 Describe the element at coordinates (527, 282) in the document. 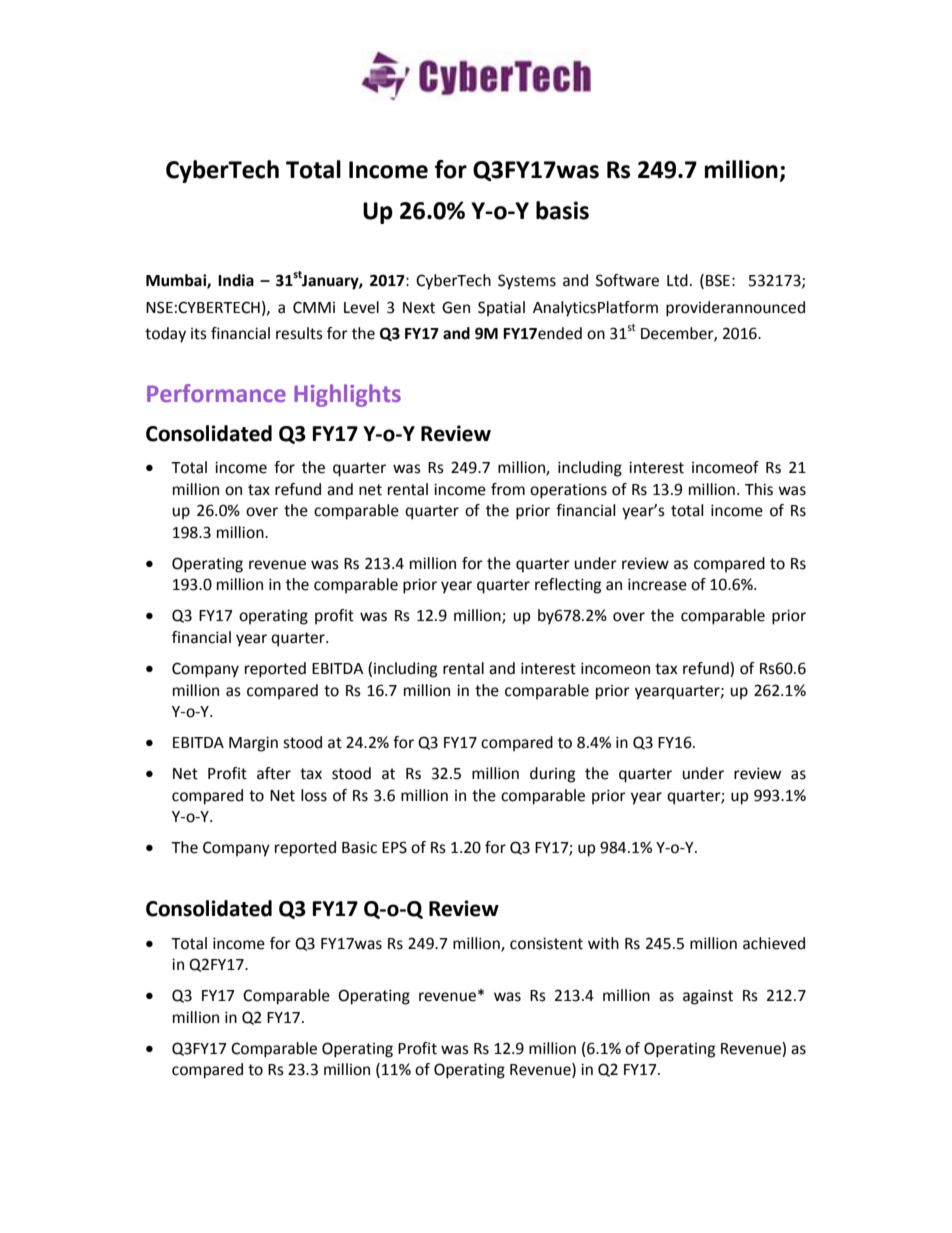

I see `Systems` at that location.
